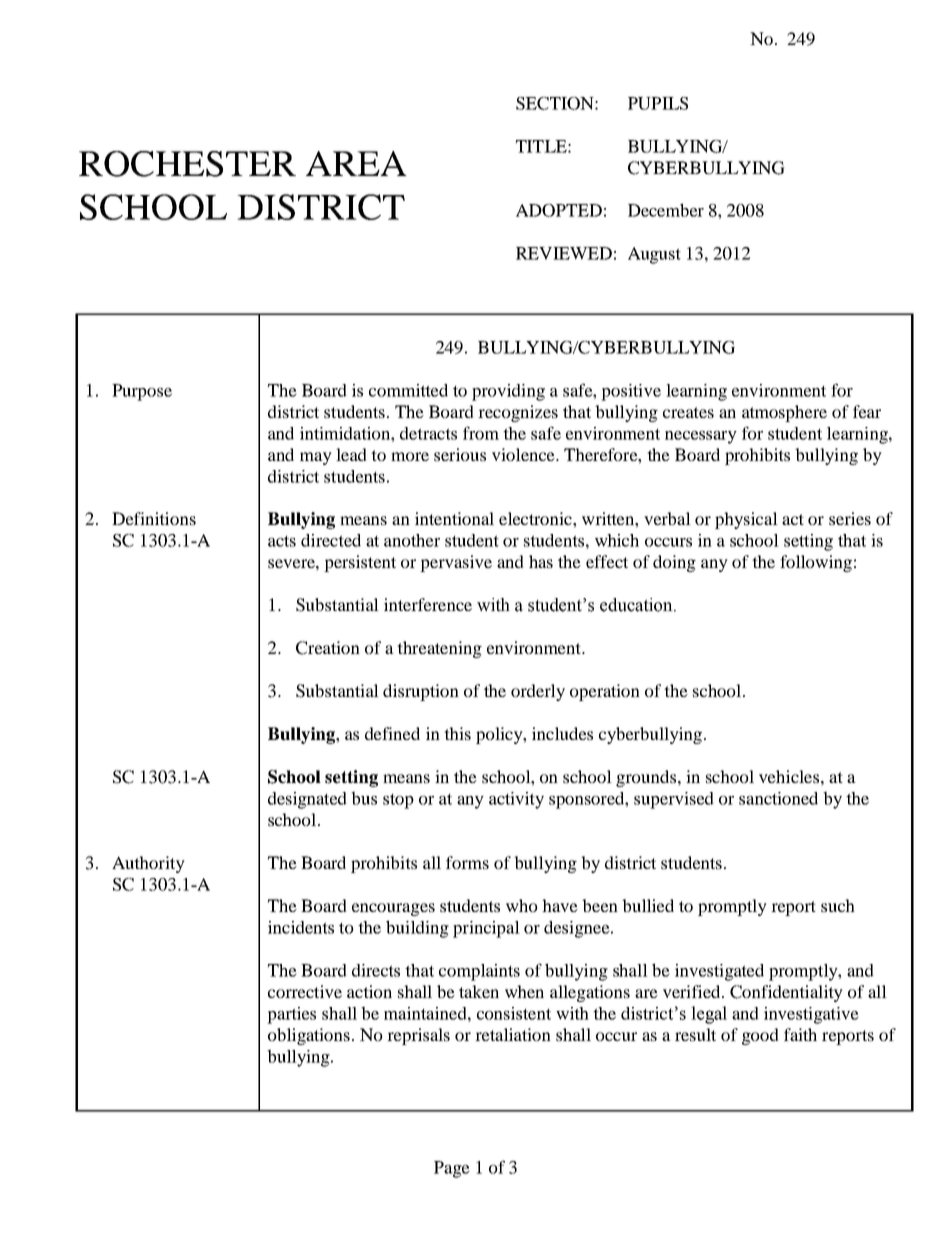  What do you see at coordinates (452, 1169) in the screenshot?
I see `Page` at bounding box center [452, 1169].
